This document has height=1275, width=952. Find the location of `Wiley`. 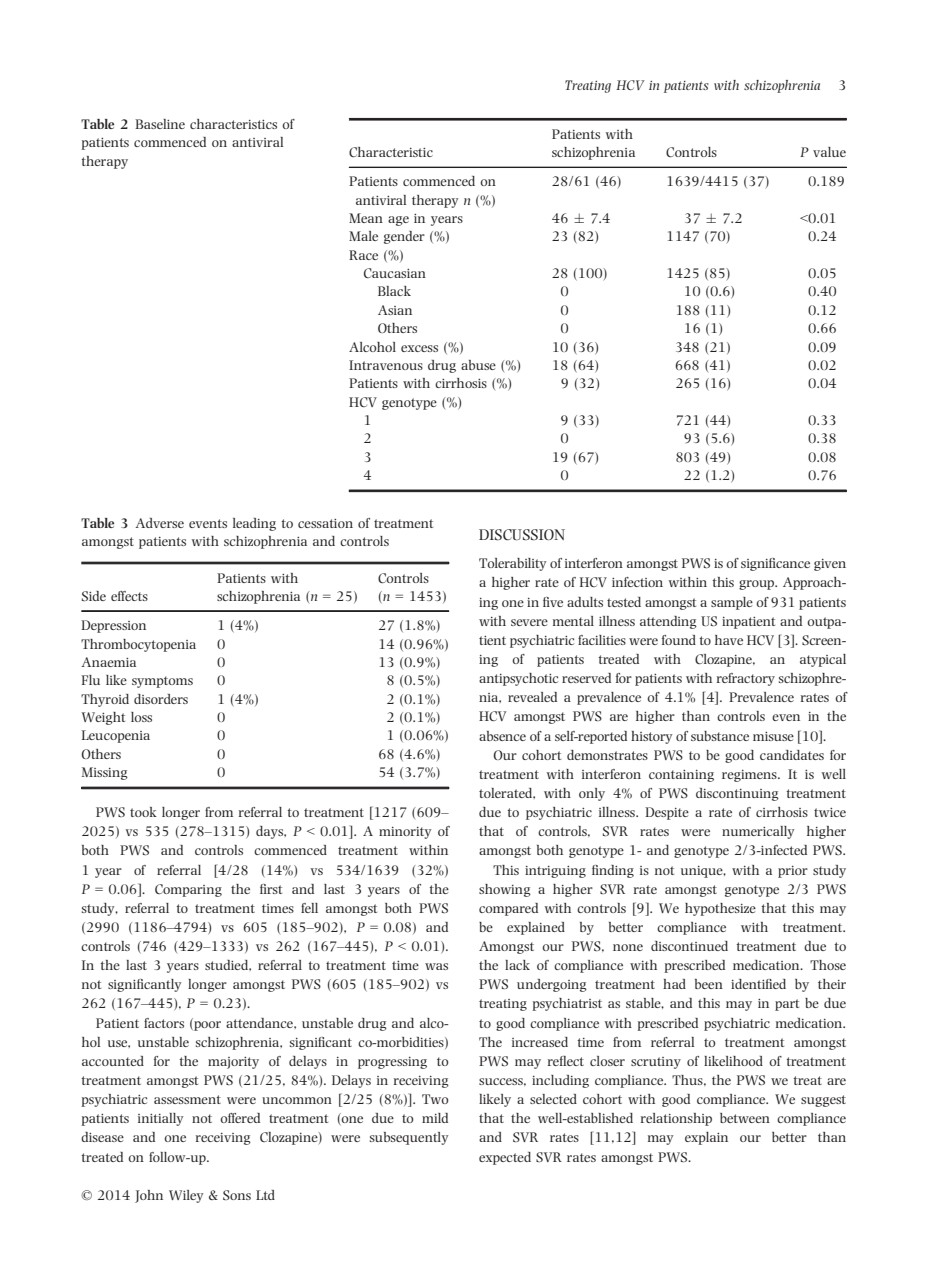

Wiley is located at coordinates (186, 1196).
